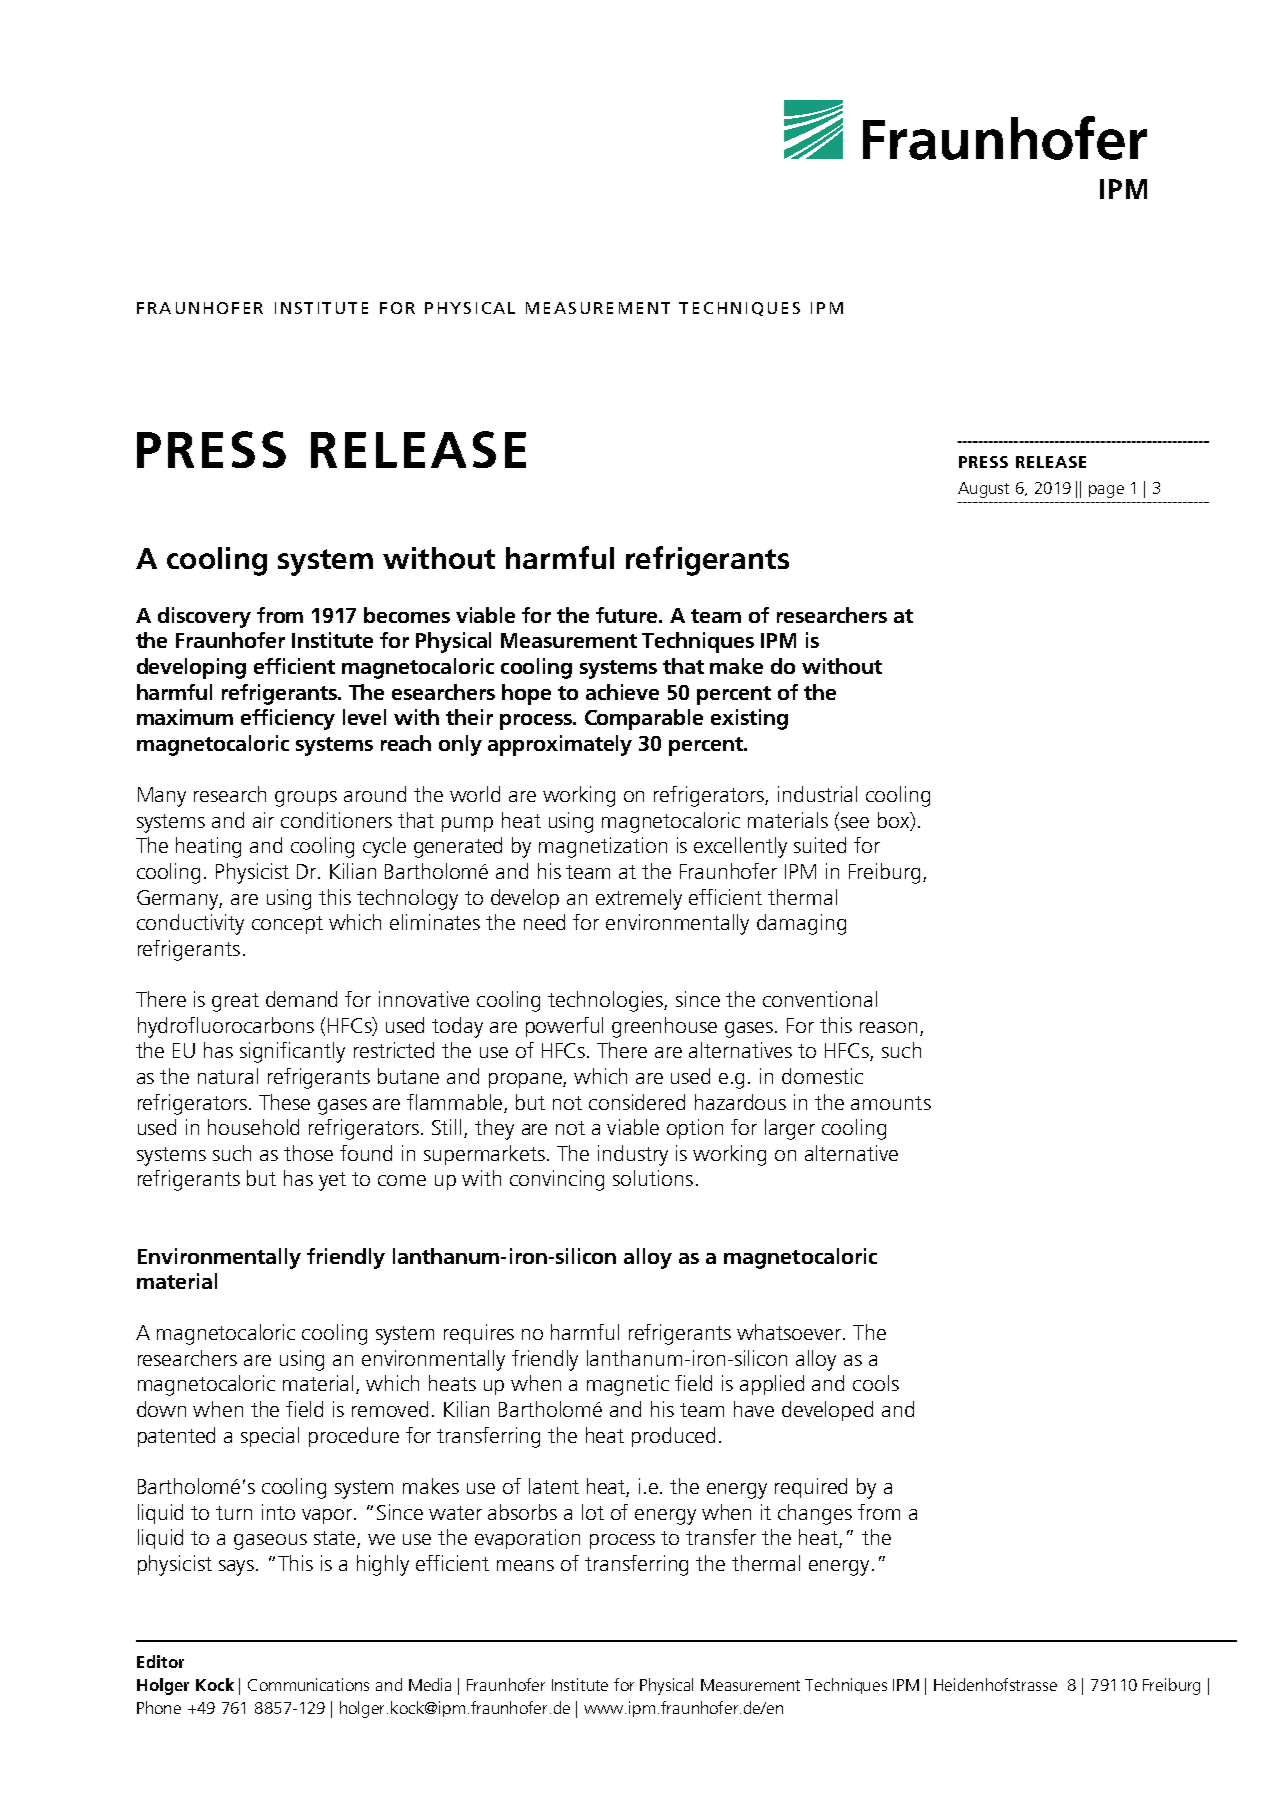 This screenshot has height=1798, width=1271. What do you see at coordinates (284, 1102) in the screenshot?
I see `These` at bounding box center [284, 1102].
